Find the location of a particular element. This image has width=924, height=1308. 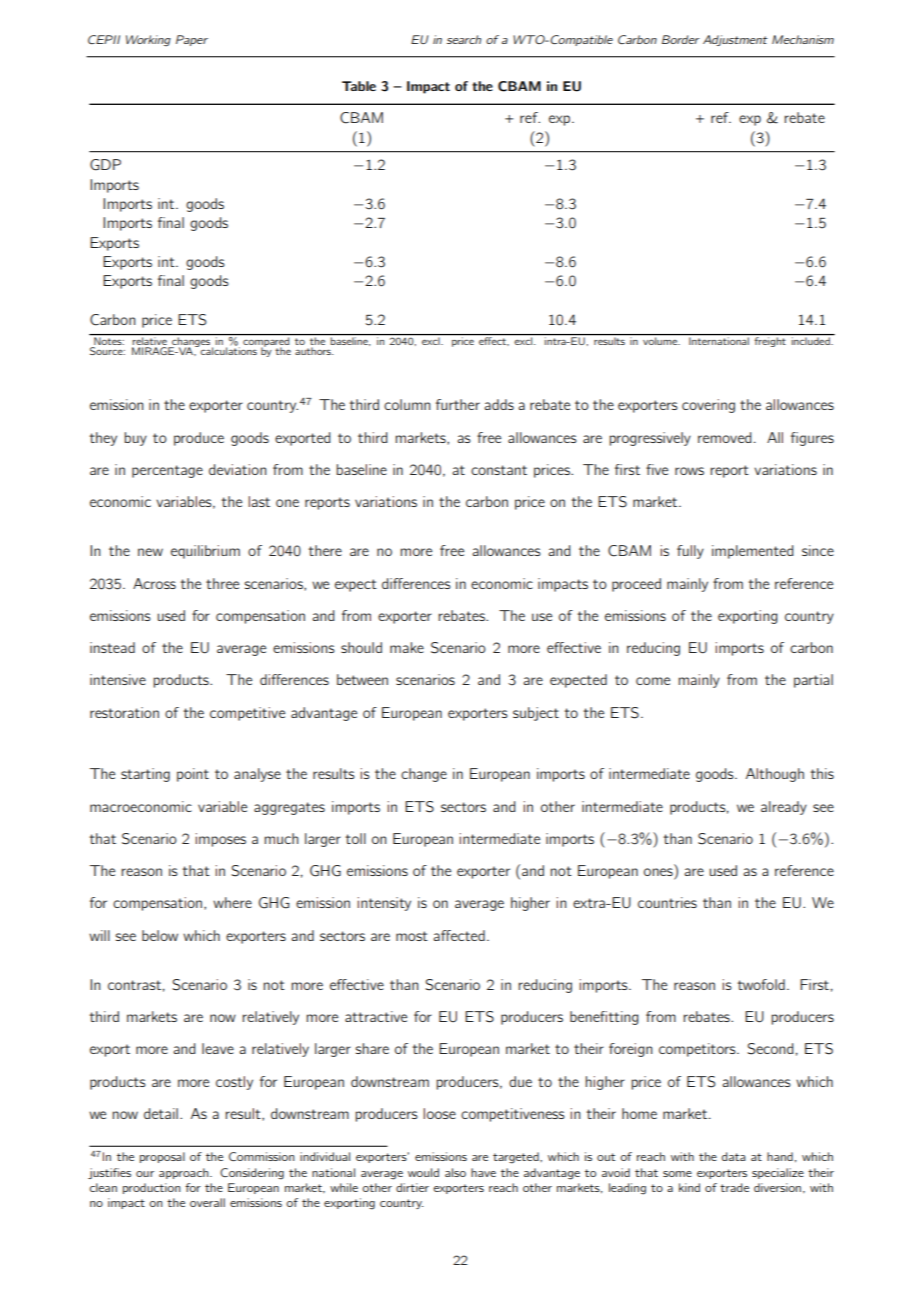

point is located at coordinates (193, 775).
